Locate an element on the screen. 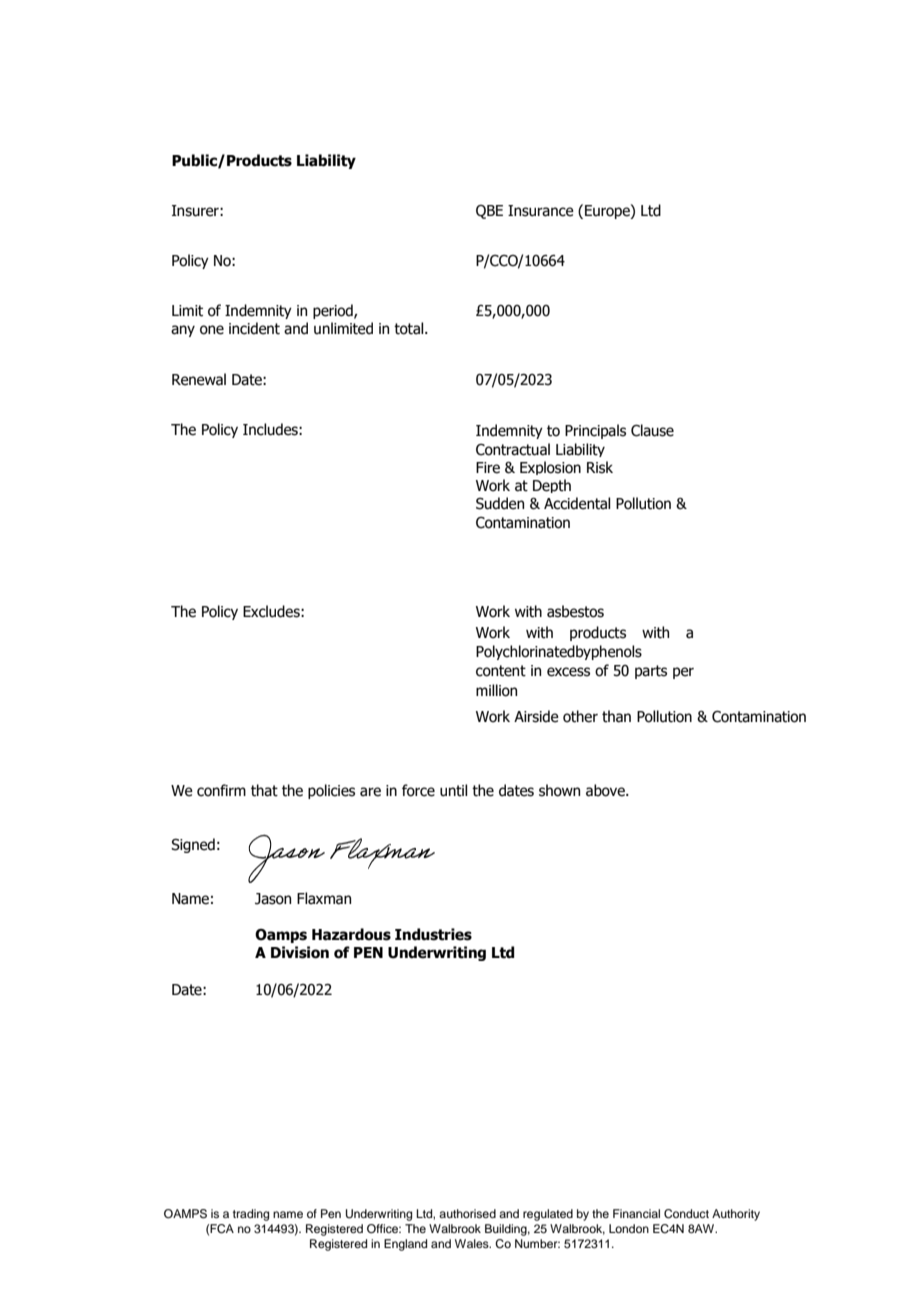 Image resolution: width=924 pixels, height=1308 pixels. Insurance is located at coordinates (541, 211).
